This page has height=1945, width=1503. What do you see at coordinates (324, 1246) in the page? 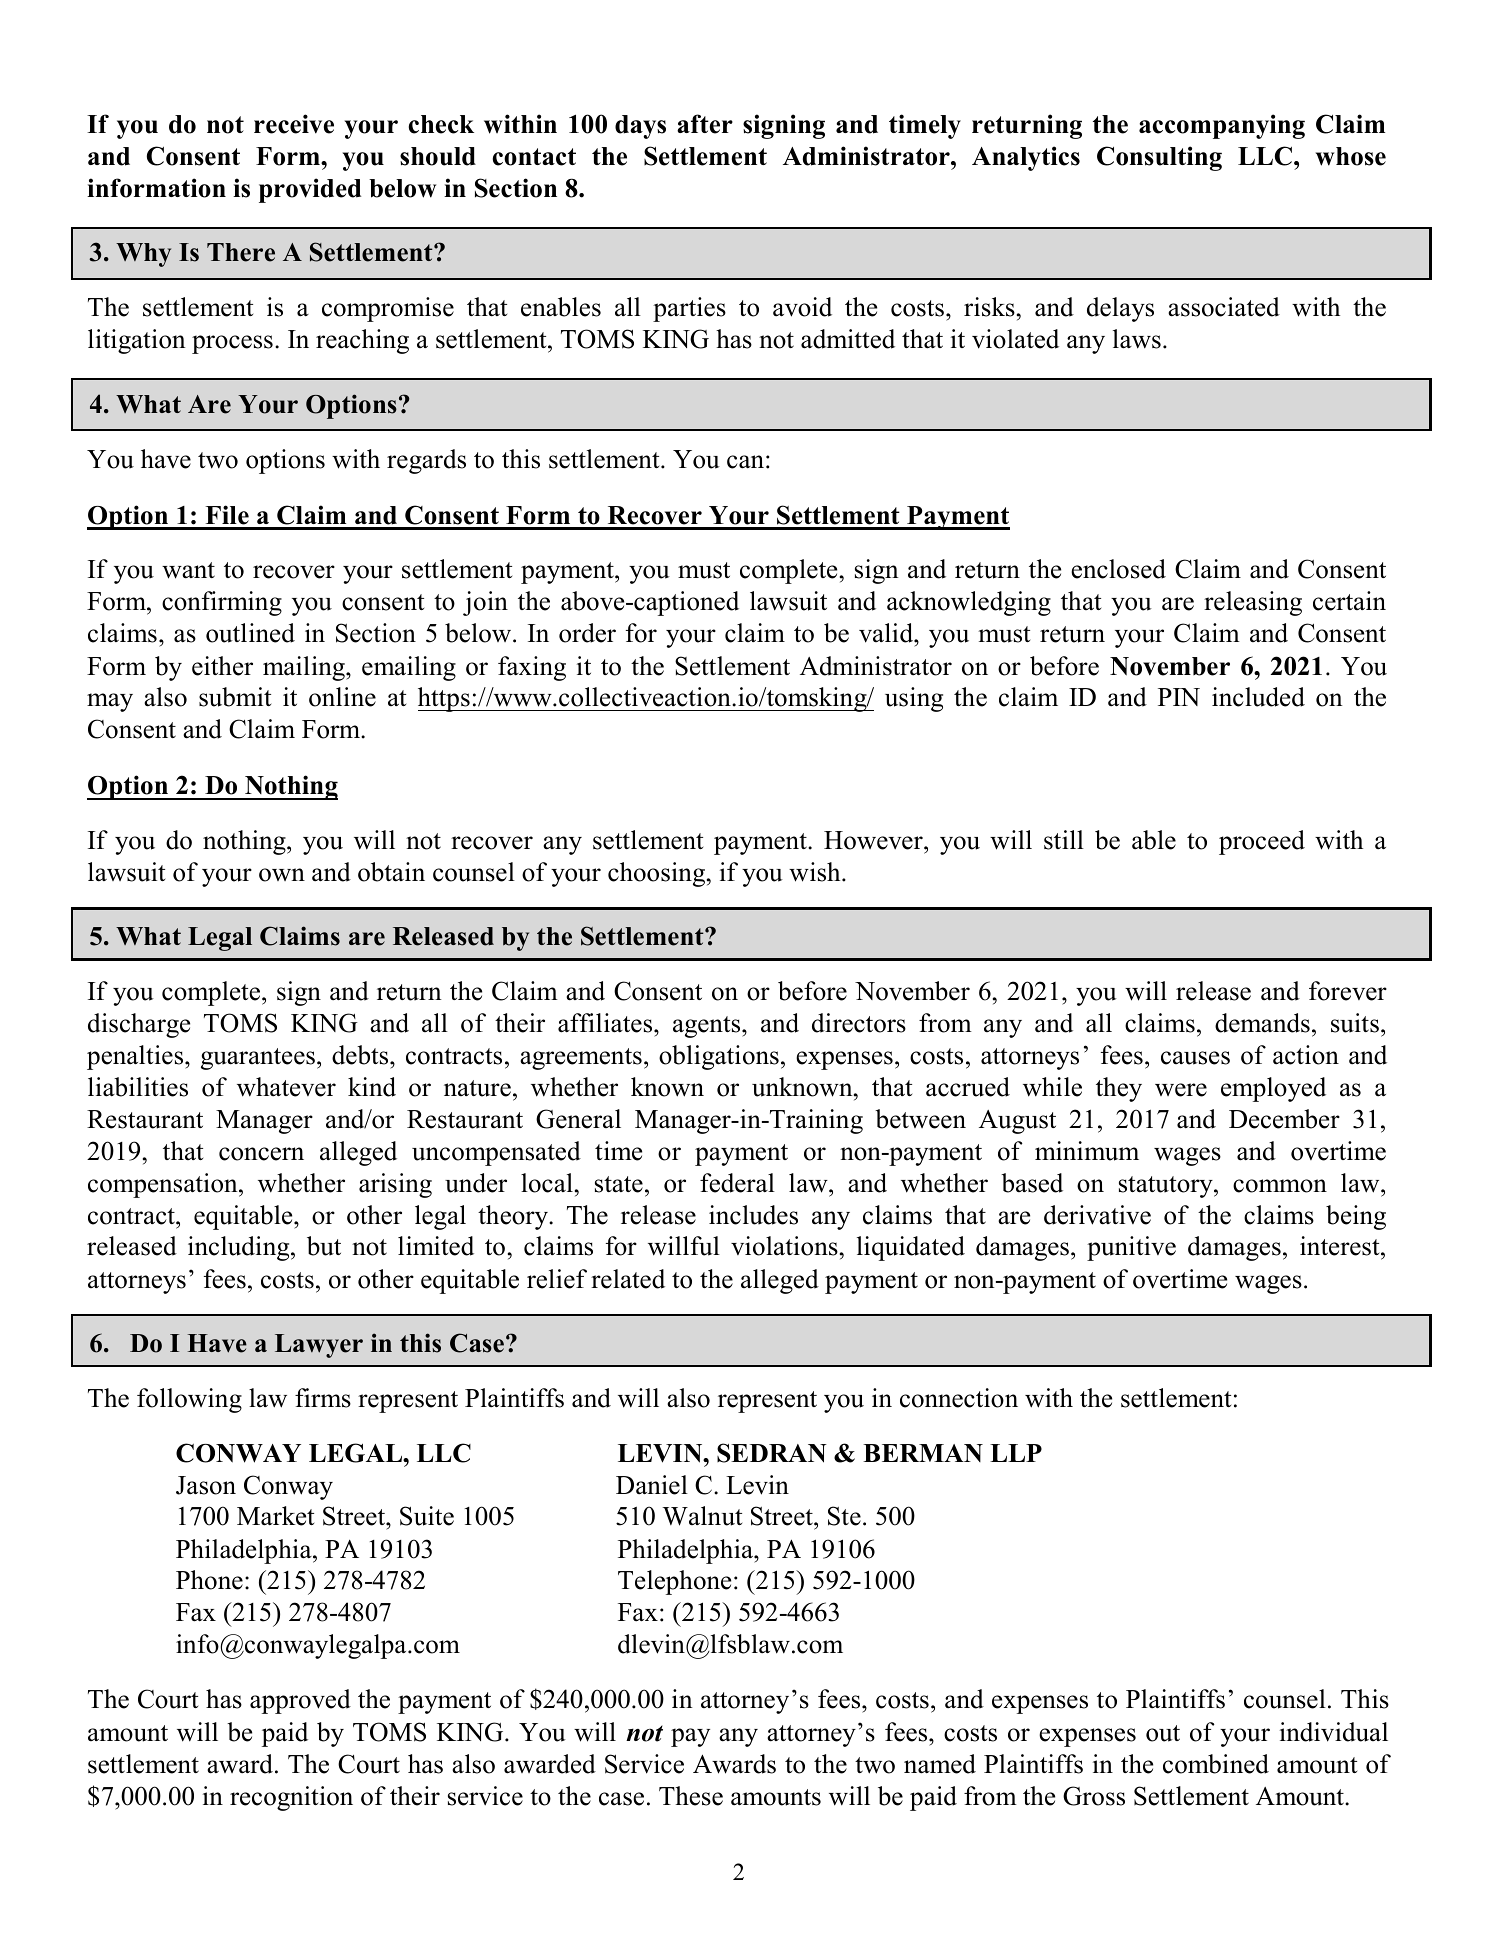
I see `but` at bounding box center [324, 1246].
